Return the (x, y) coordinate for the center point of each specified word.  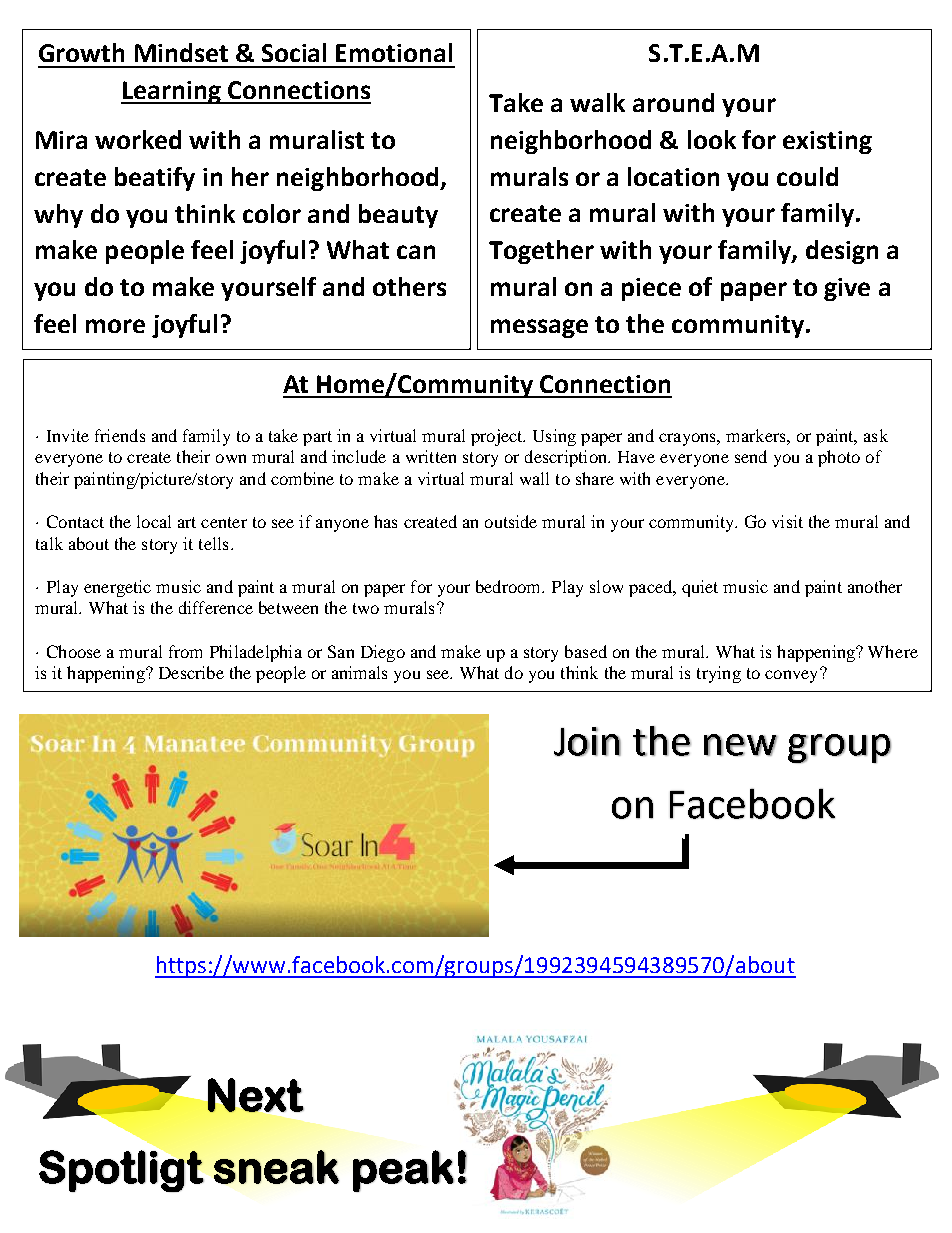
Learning (172, 92)
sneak (276, 1167)
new (740, 745)
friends (120, 435)
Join (587, 741)
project (498, 437)
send (751, 456)
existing (827, 142)
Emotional (394, 52)
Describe (191, 672)
